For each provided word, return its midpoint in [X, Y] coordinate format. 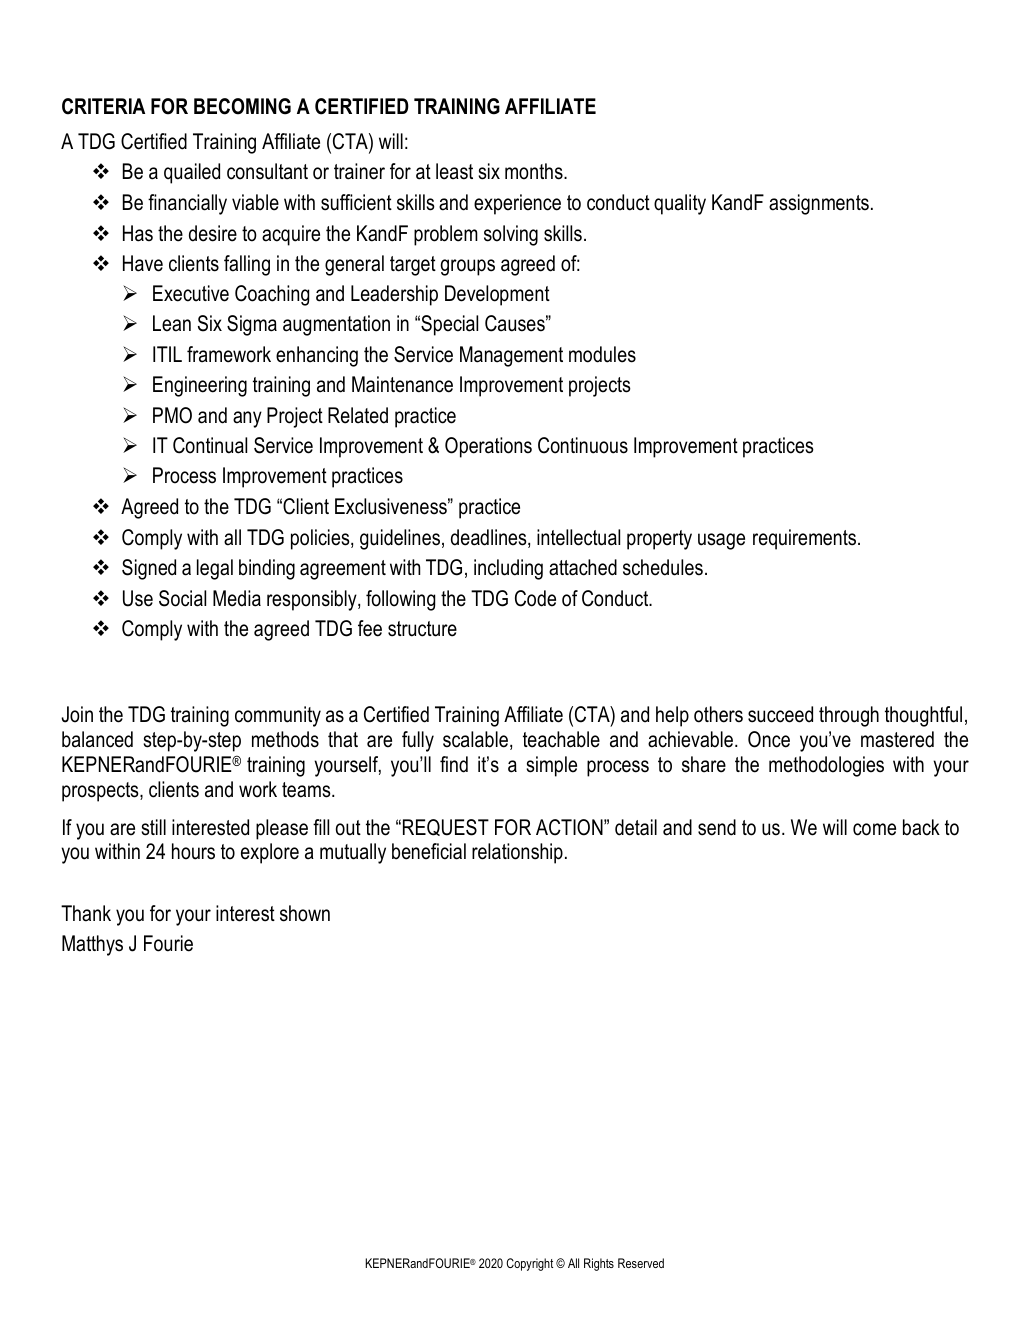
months [535, 171]
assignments [819, 204]
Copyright [530, 1264]
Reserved [641, 1263]
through [849, 716]
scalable [475, 739]
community [278, 716]
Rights [599, 1264]
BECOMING [242, 106]
